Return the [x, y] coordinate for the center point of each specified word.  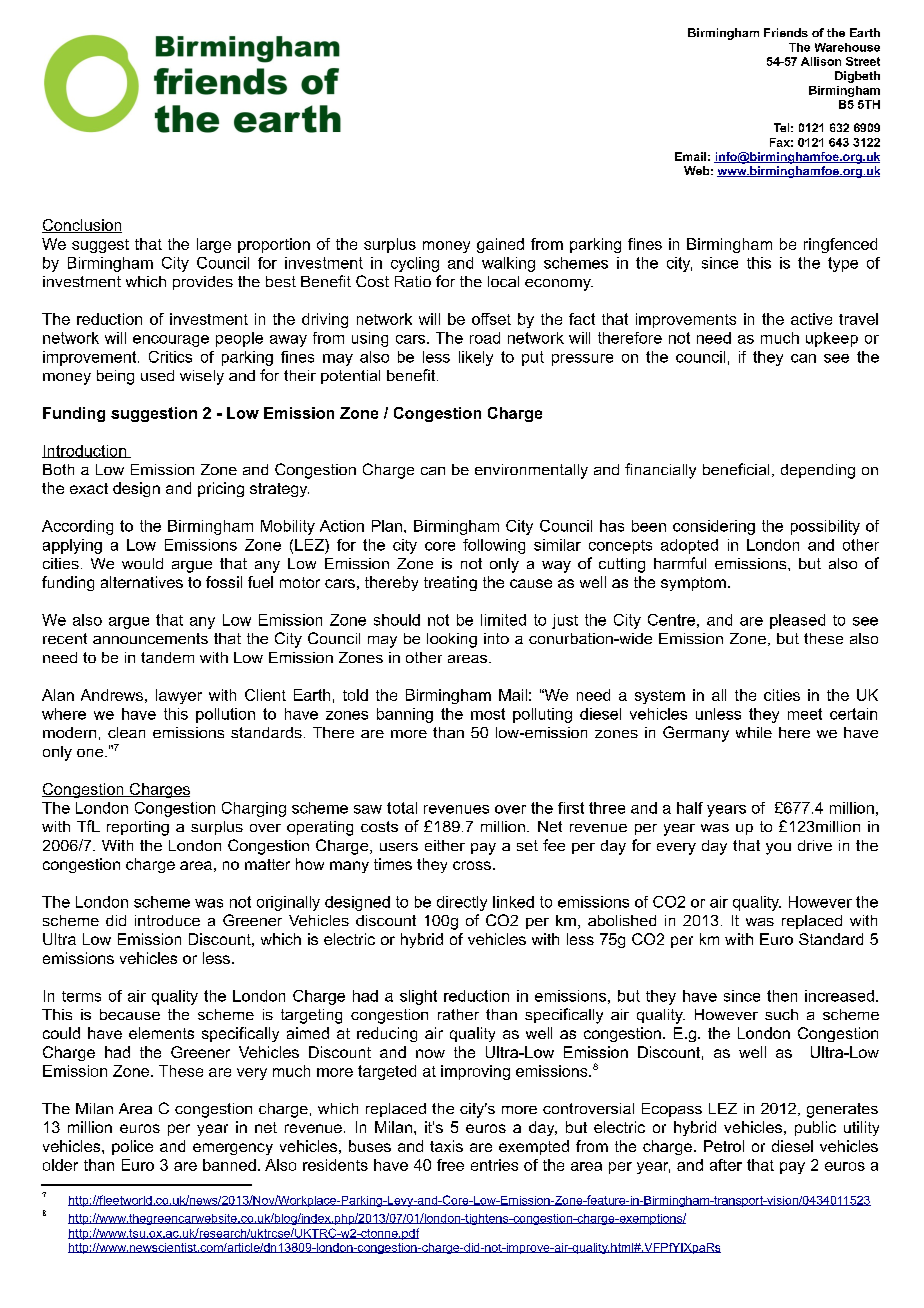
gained [500, 245]
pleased [797, 621]
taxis [446, 1146]
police [132, 1147]
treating [450, 583]
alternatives [142, 582]
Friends [786, 32]
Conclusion [82, 226]
